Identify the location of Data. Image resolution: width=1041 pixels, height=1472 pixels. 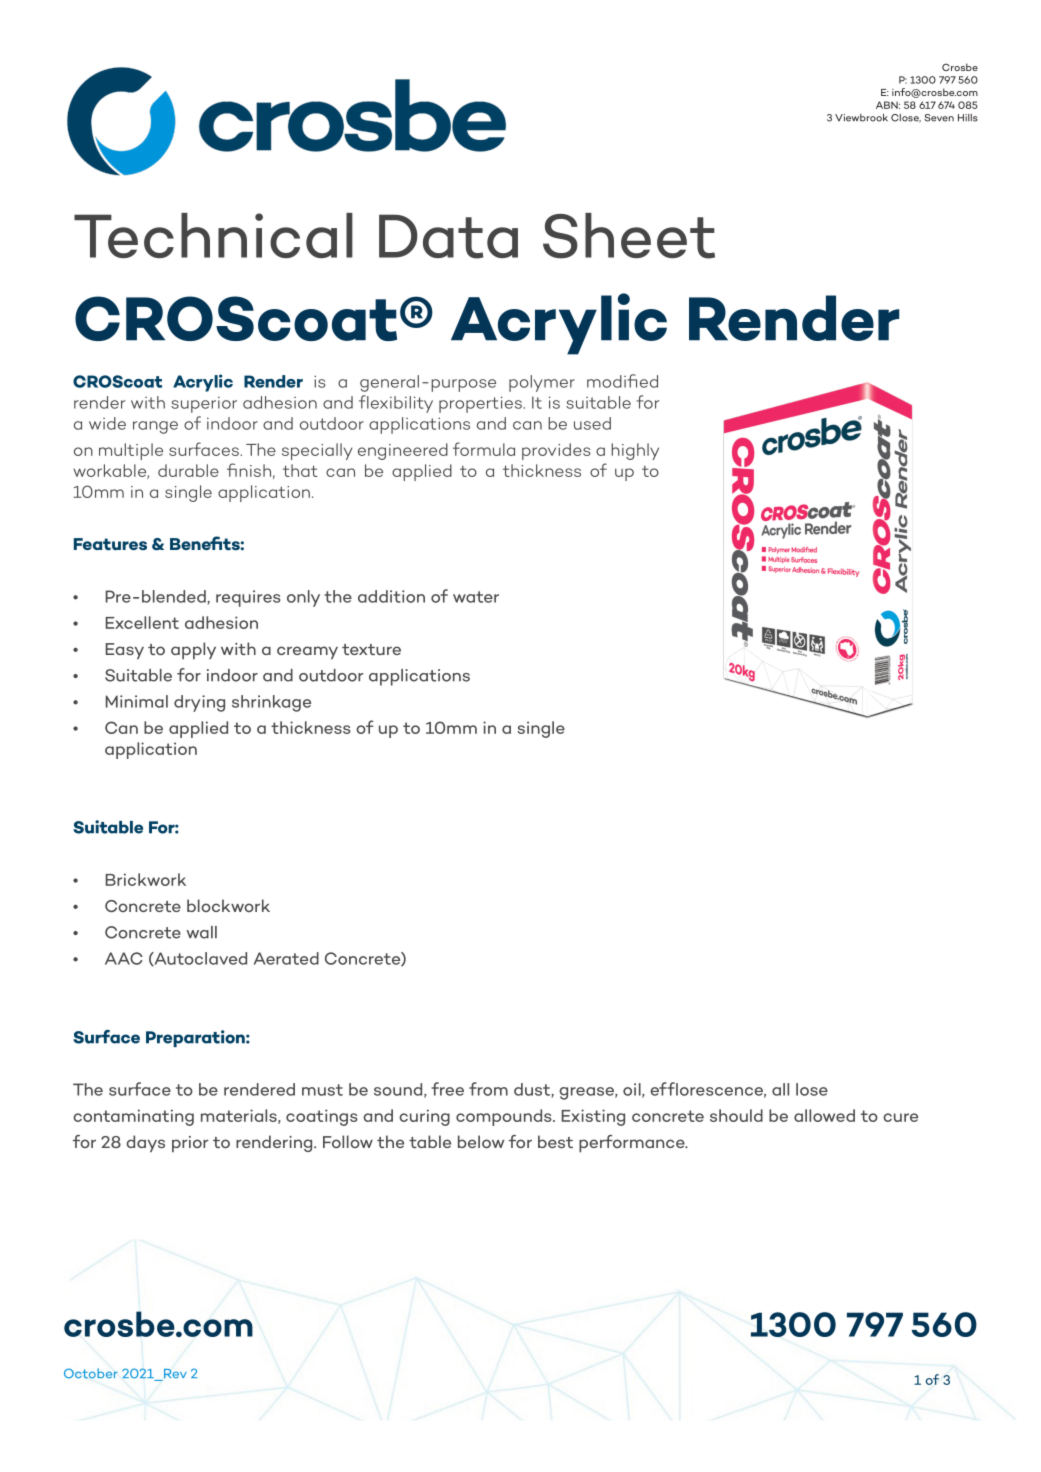
(448, 236).
